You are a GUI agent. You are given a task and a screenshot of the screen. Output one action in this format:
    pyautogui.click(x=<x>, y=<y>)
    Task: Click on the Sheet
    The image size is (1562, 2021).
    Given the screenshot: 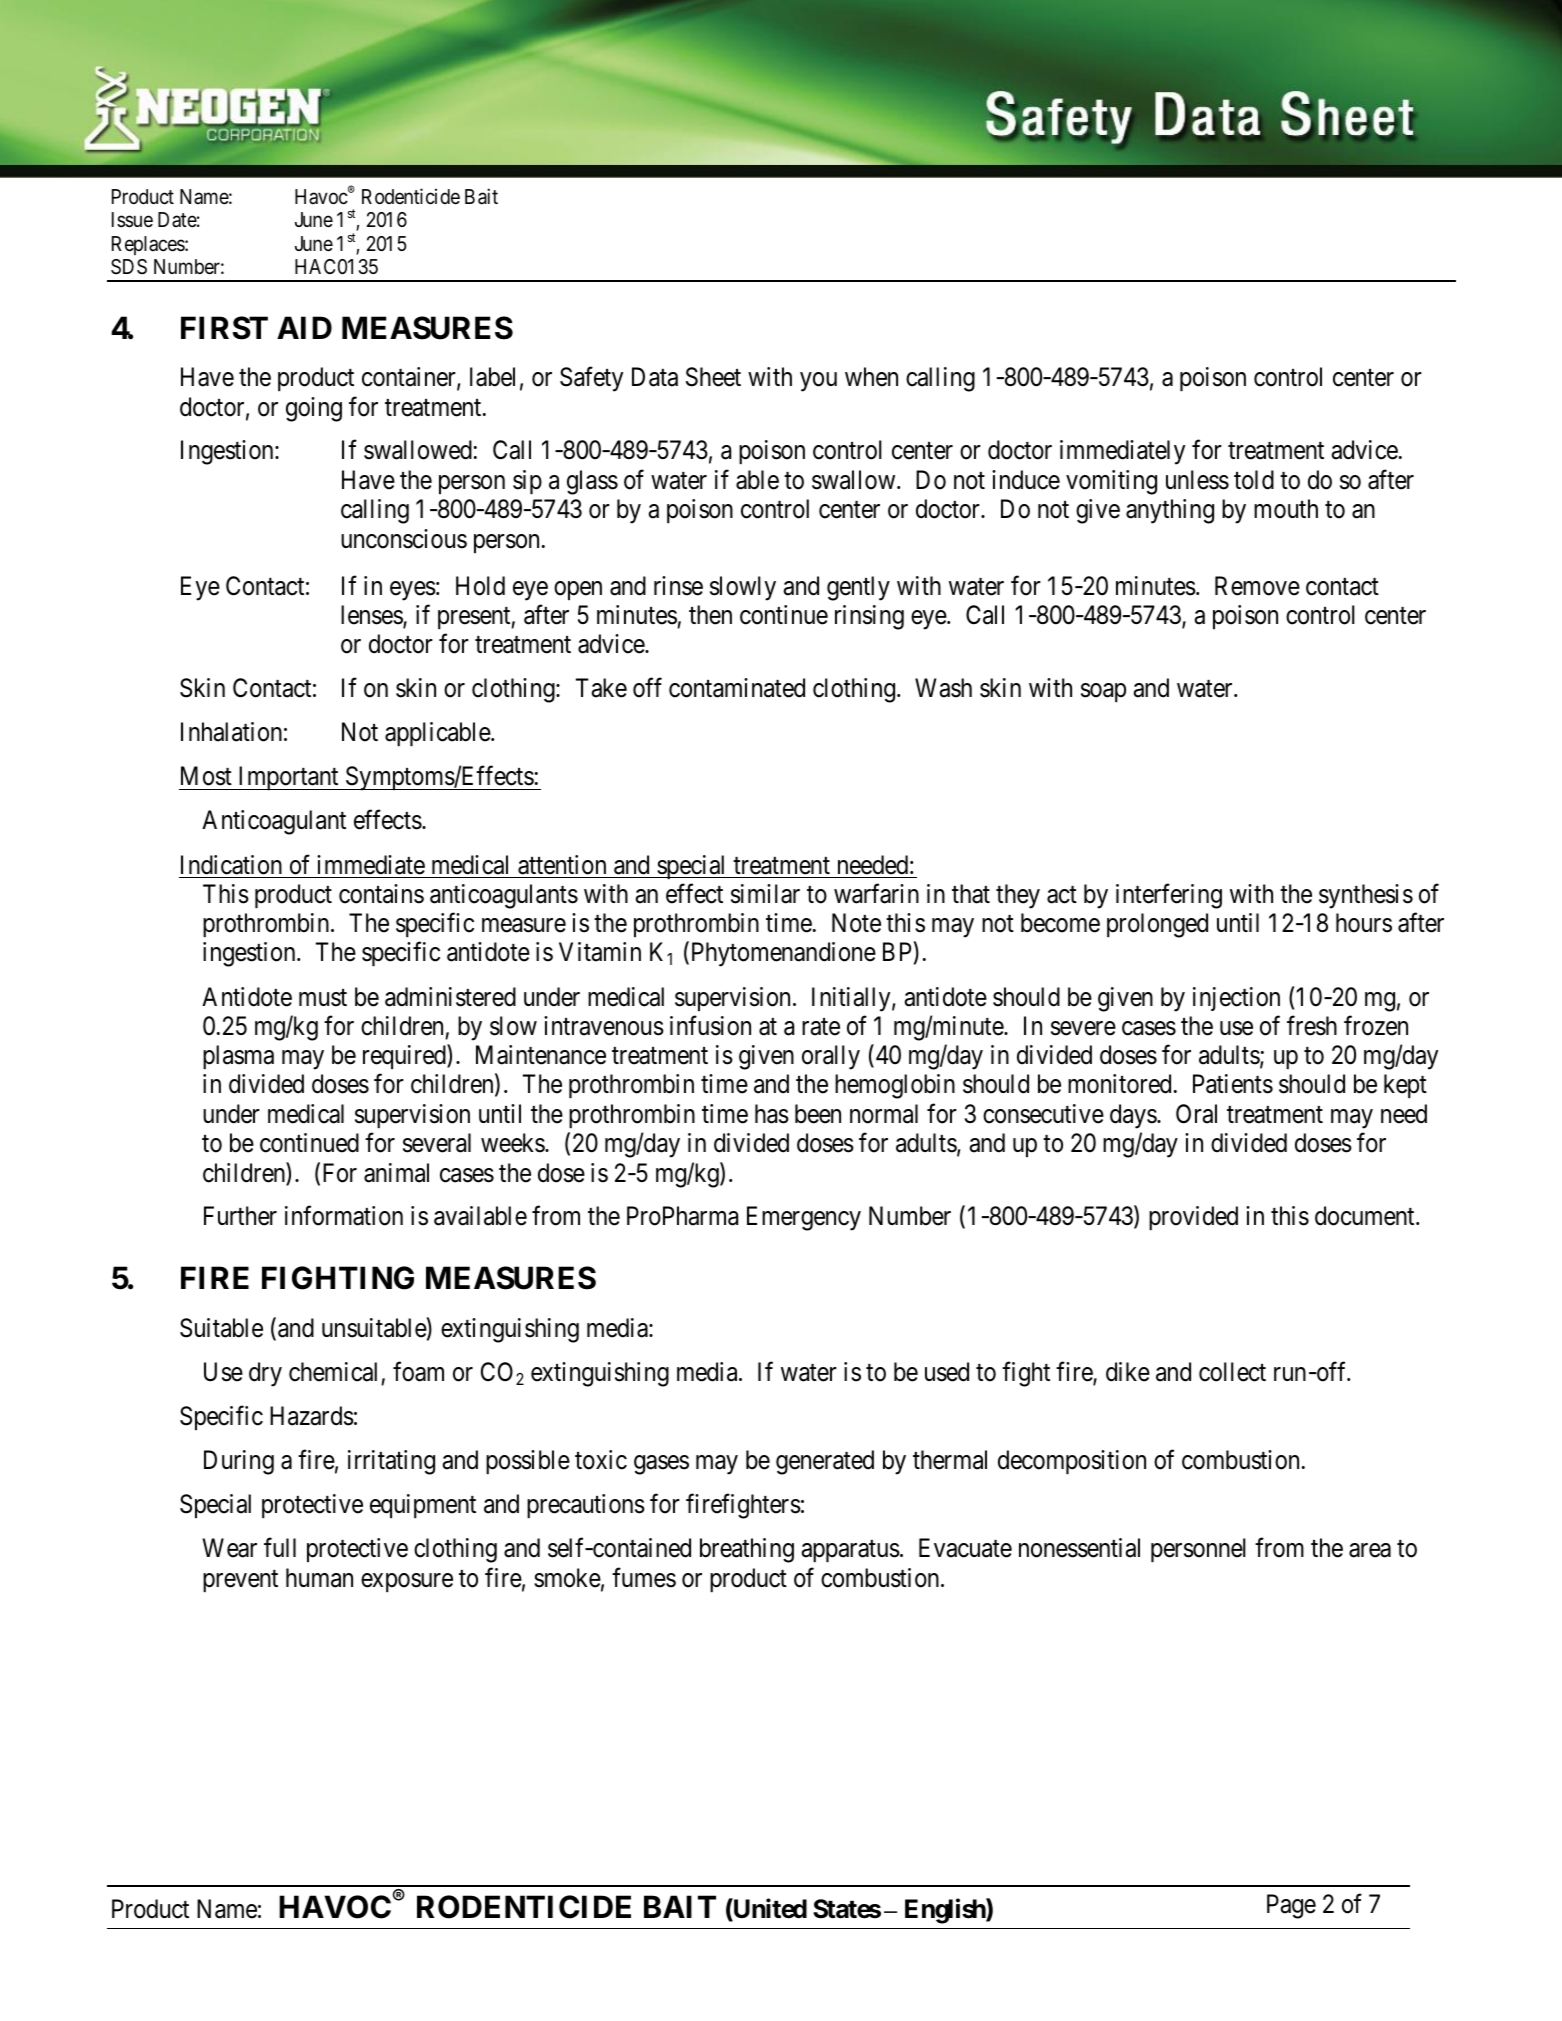 What is the action you would take?
    pyautogui.click(x=713, y=377)
